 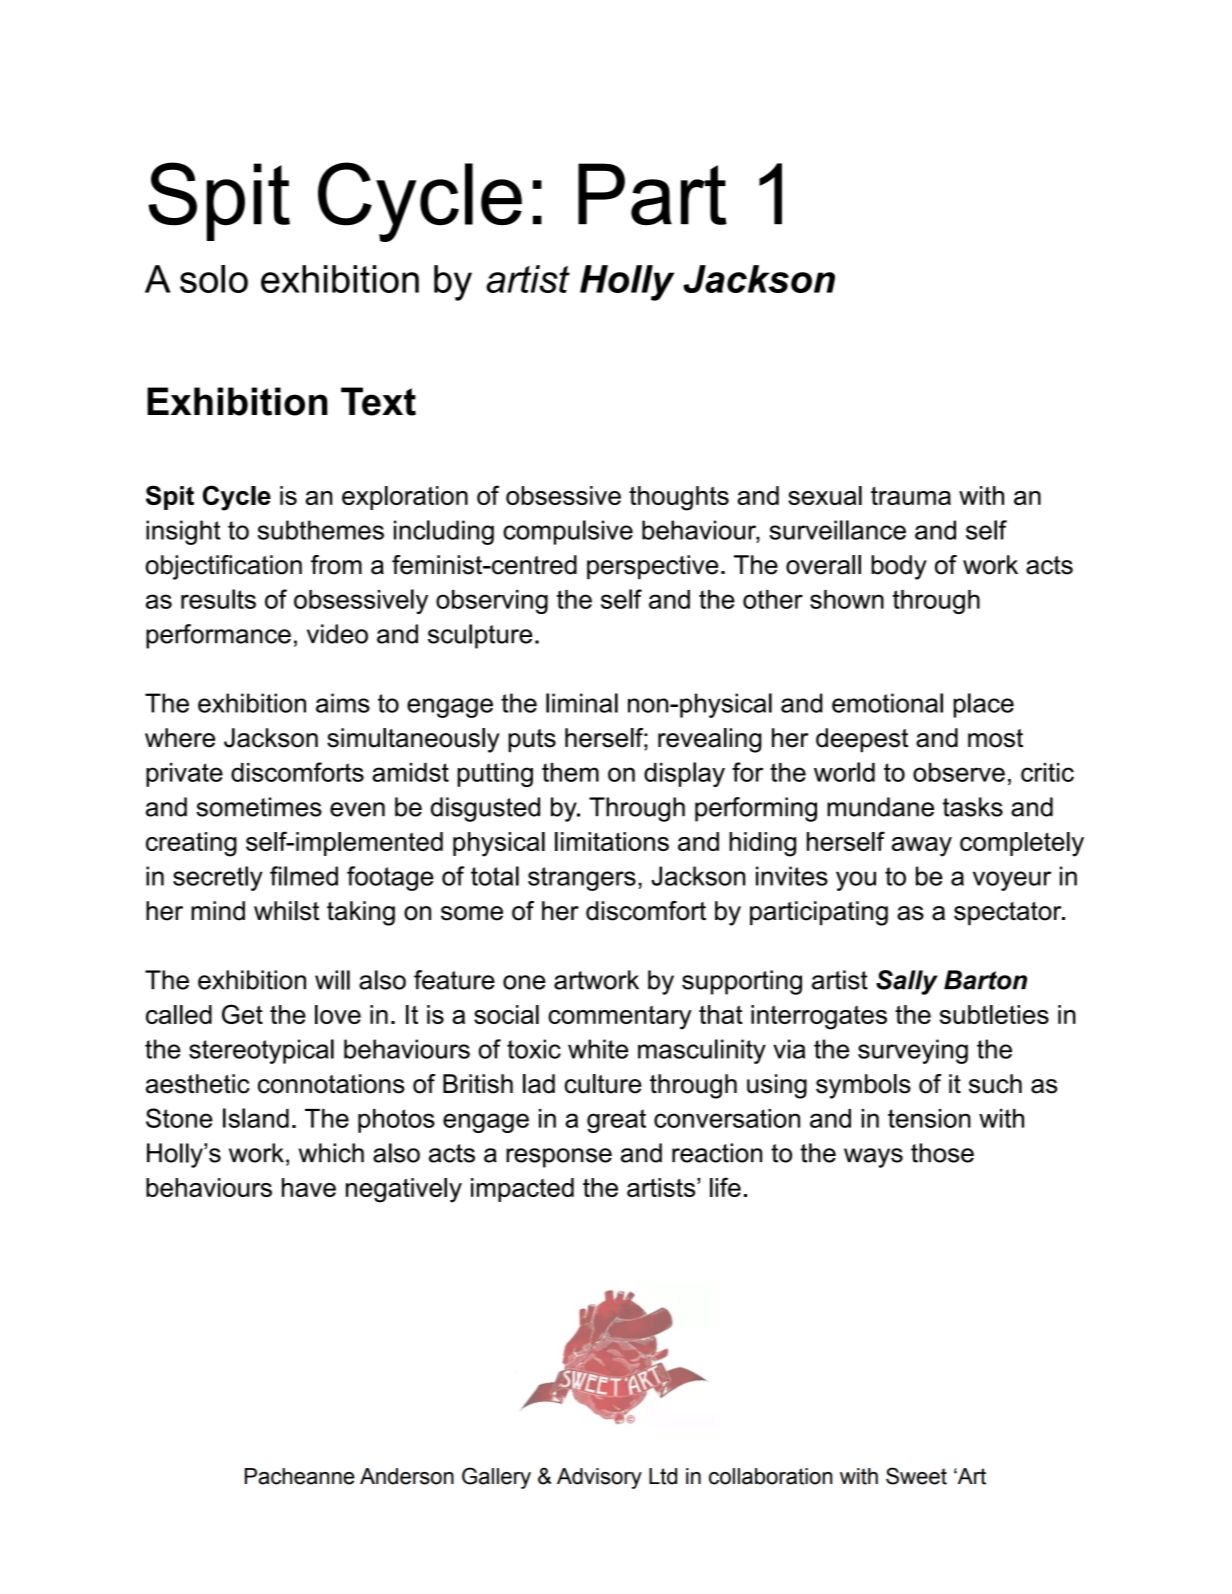 I want to click on Text, so click(x=378, y=401).
